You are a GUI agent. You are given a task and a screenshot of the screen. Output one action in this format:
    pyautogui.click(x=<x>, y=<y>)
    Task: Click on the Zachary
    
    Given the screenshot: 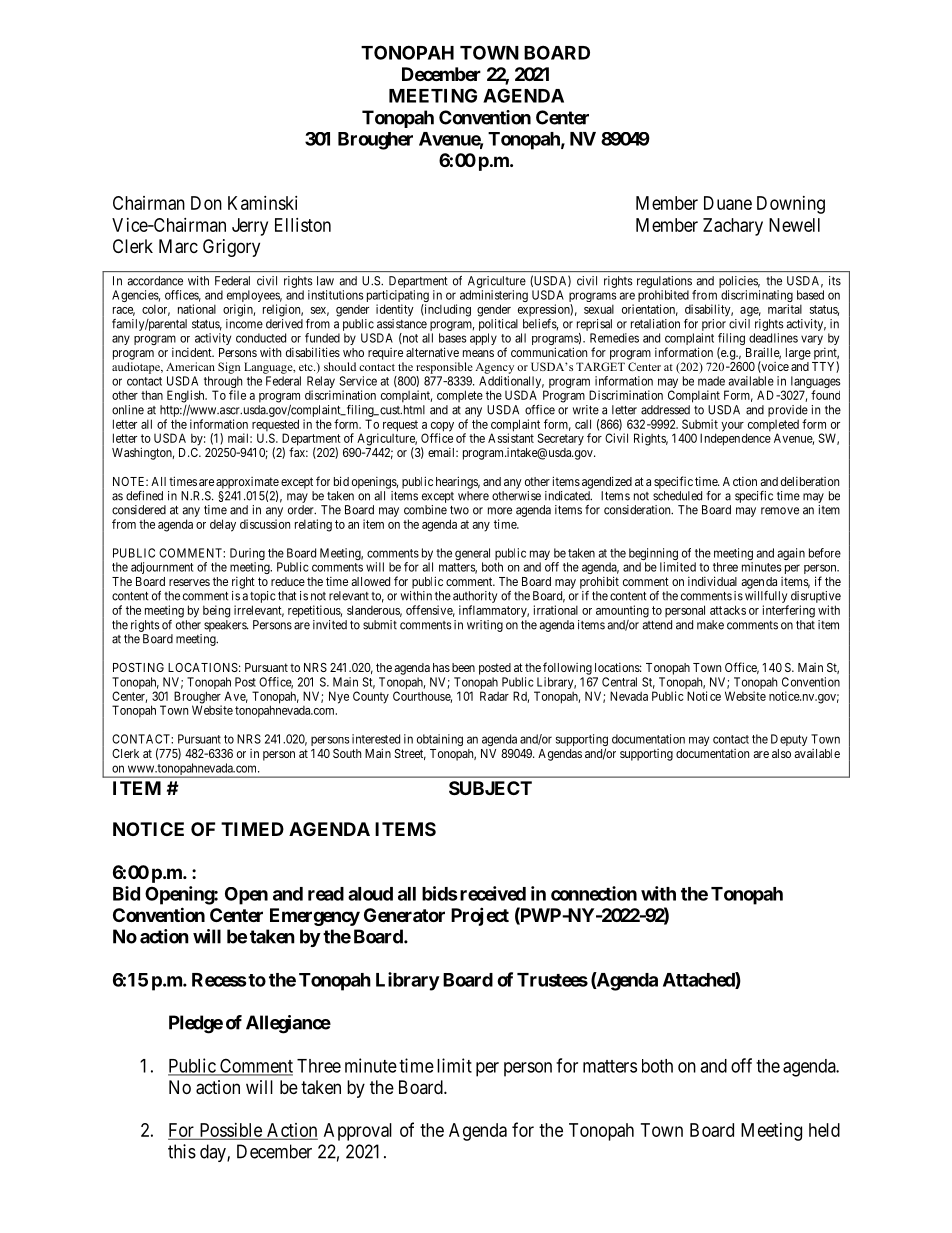 What is the action you would take?
    pyautogui.click(x=733, y=227)
